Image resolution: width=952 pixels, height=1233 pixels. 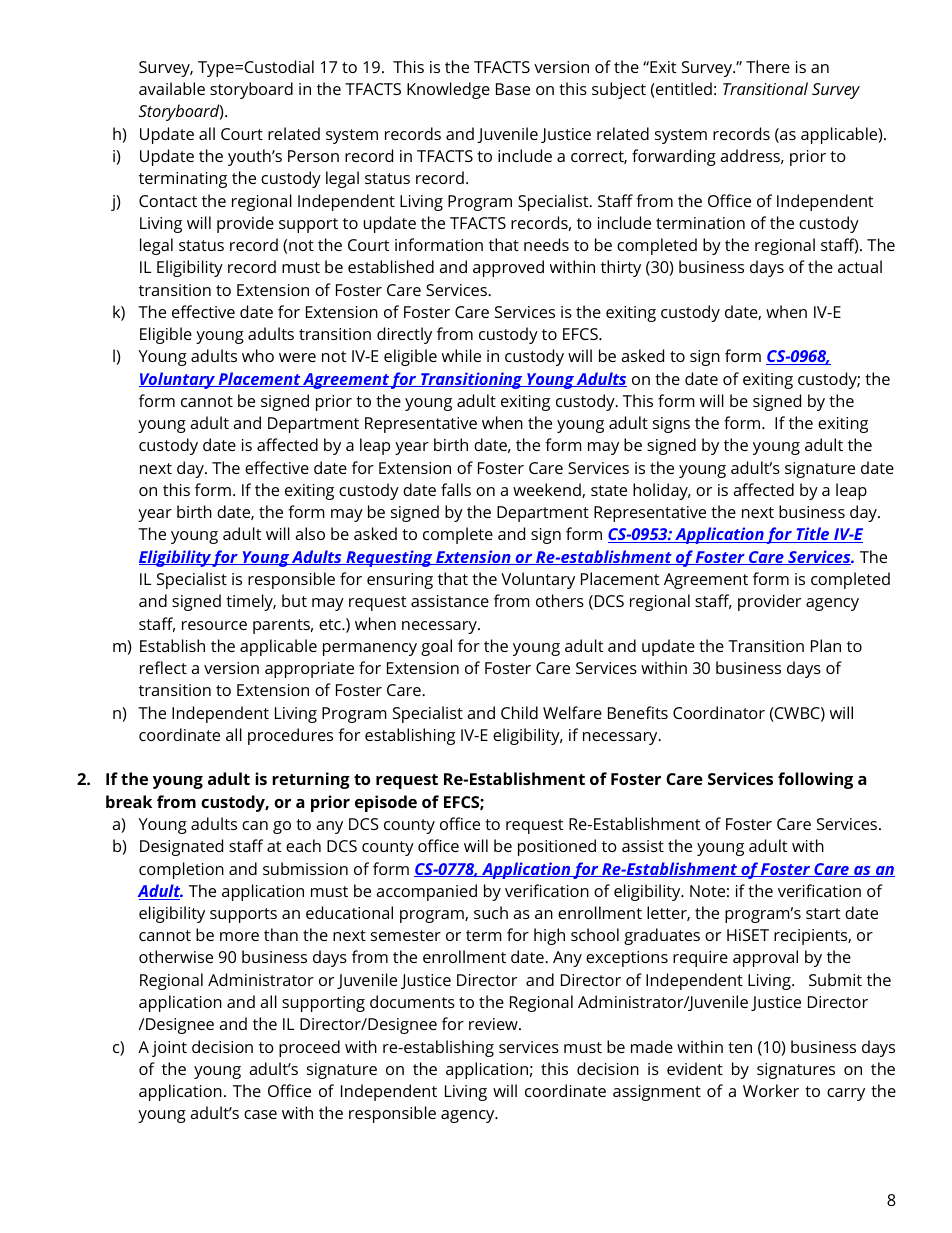 I want to click on positioned, so click(x=557, y=847).
